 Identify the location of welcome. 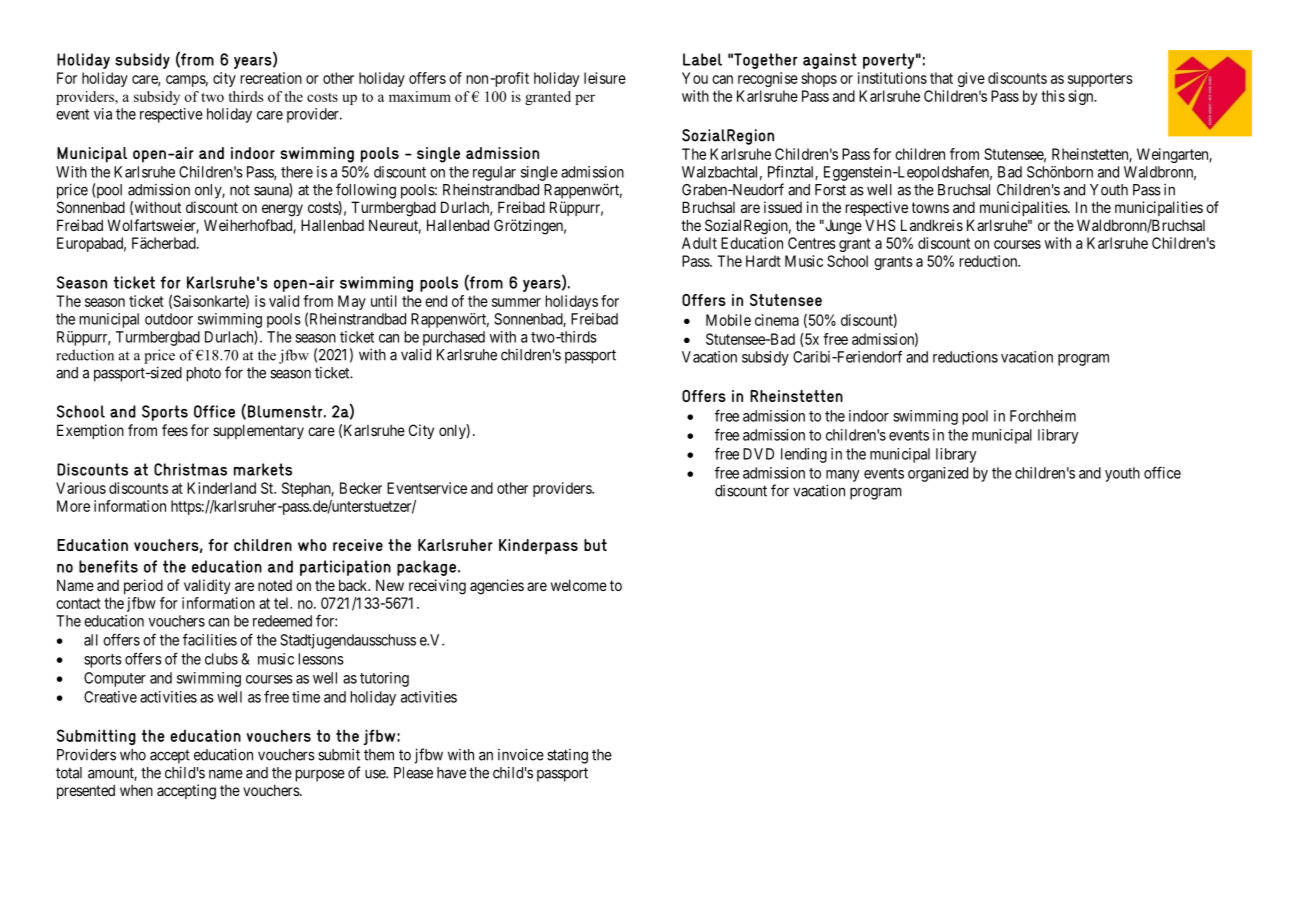
(579, 585).
